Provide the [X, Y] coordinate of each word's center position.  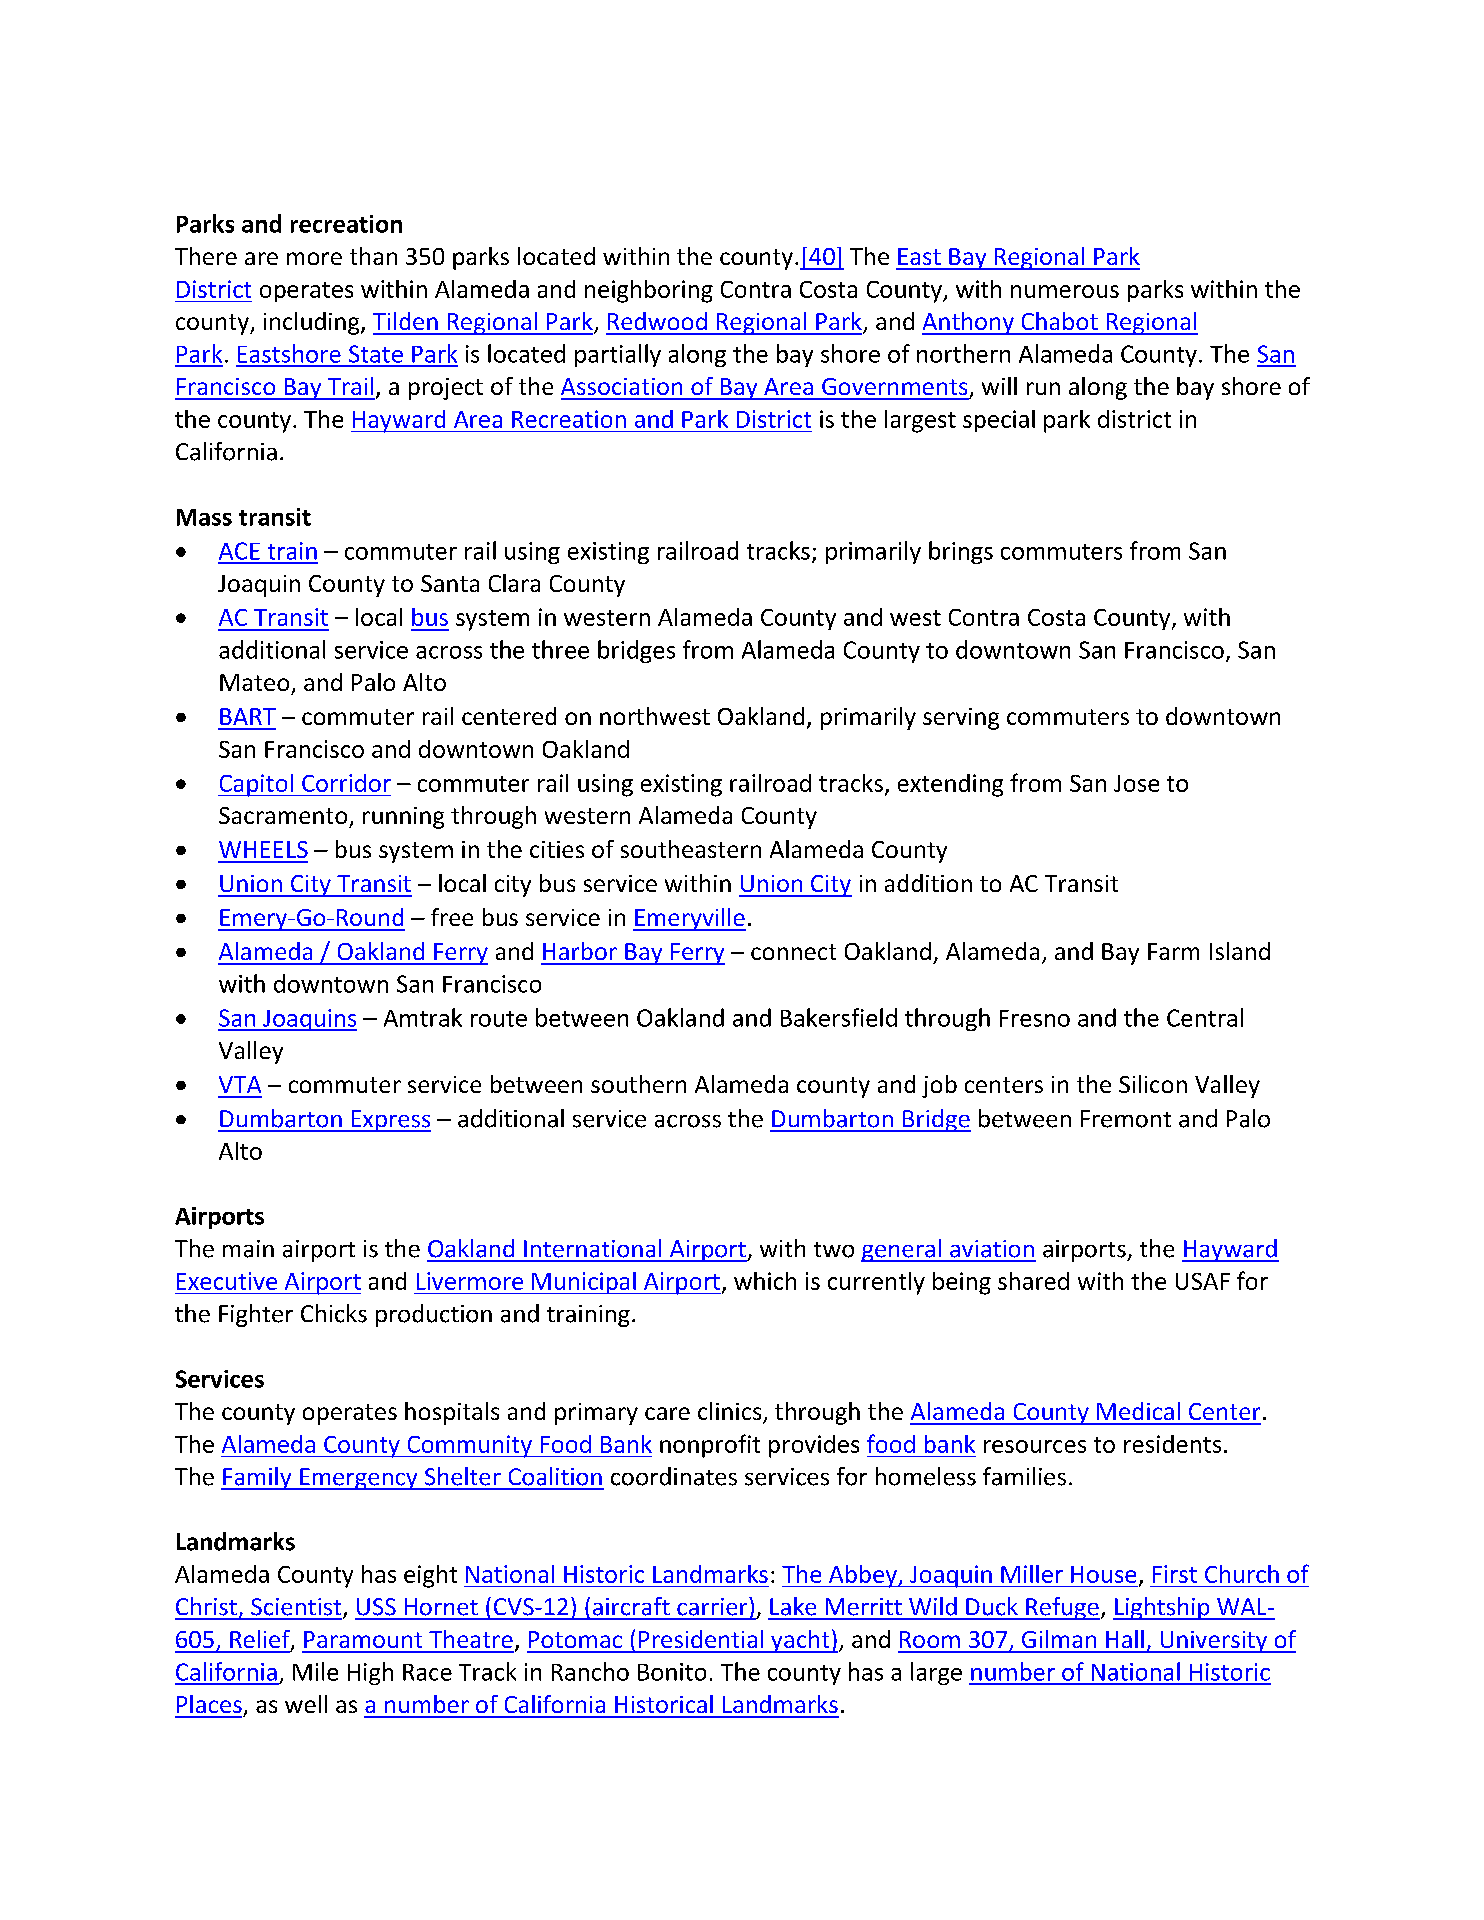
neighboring [649, 291]
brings [961, 552]
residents [1172, 1444]
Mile [315, 1671]
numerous [1065, 291]
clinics [731, 1412]
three [560, 649]
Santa [450, 583]
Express [390, 1121]
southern [638, 1084]
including [313, 323]
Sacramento [283, 815]
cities [557, 849]
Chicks [334, 1313]
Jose [1136, 783]
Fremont [1126, 1119]
